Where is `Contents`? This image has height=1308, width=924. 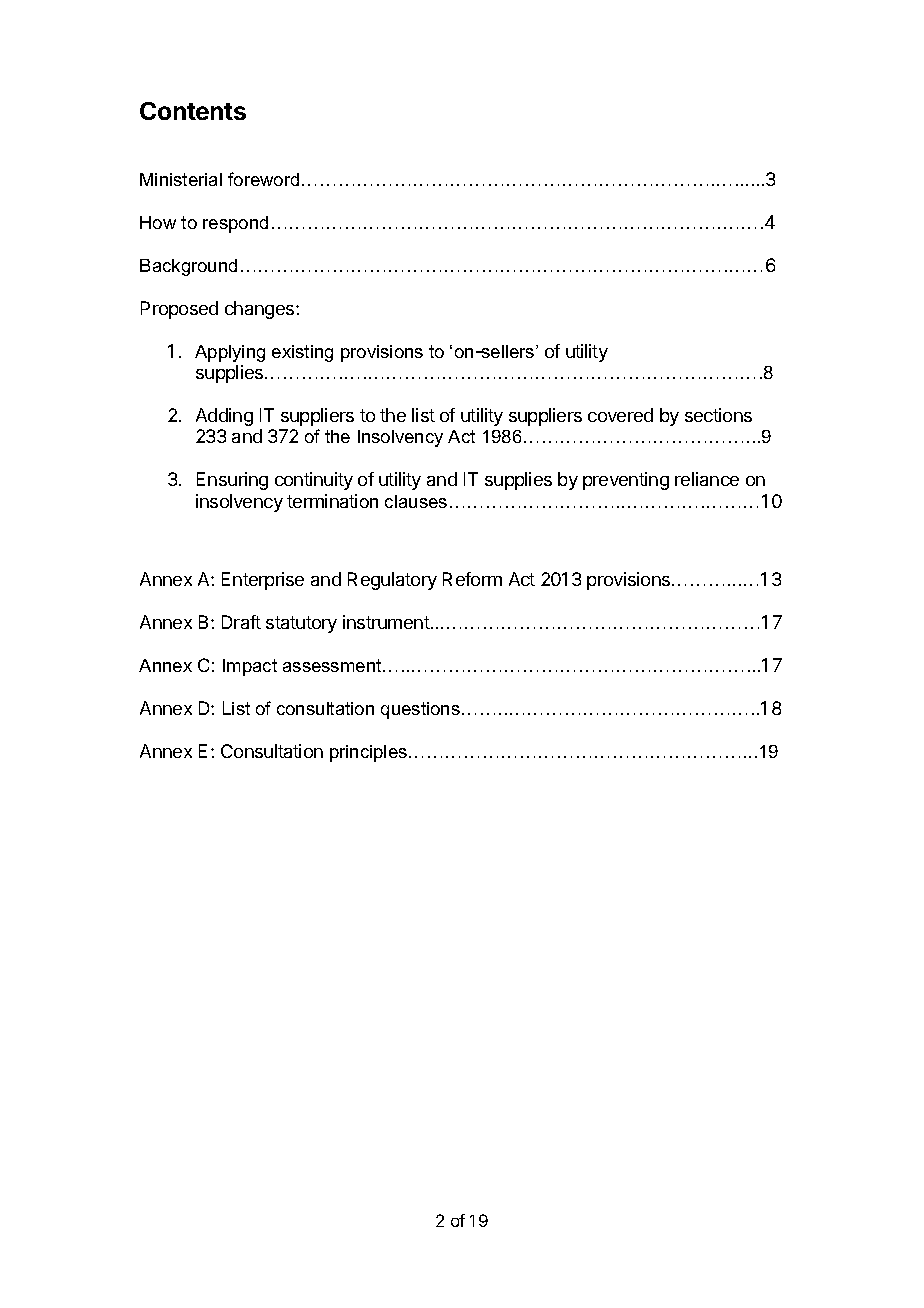 Contents is located at coordinates (193, 111).
